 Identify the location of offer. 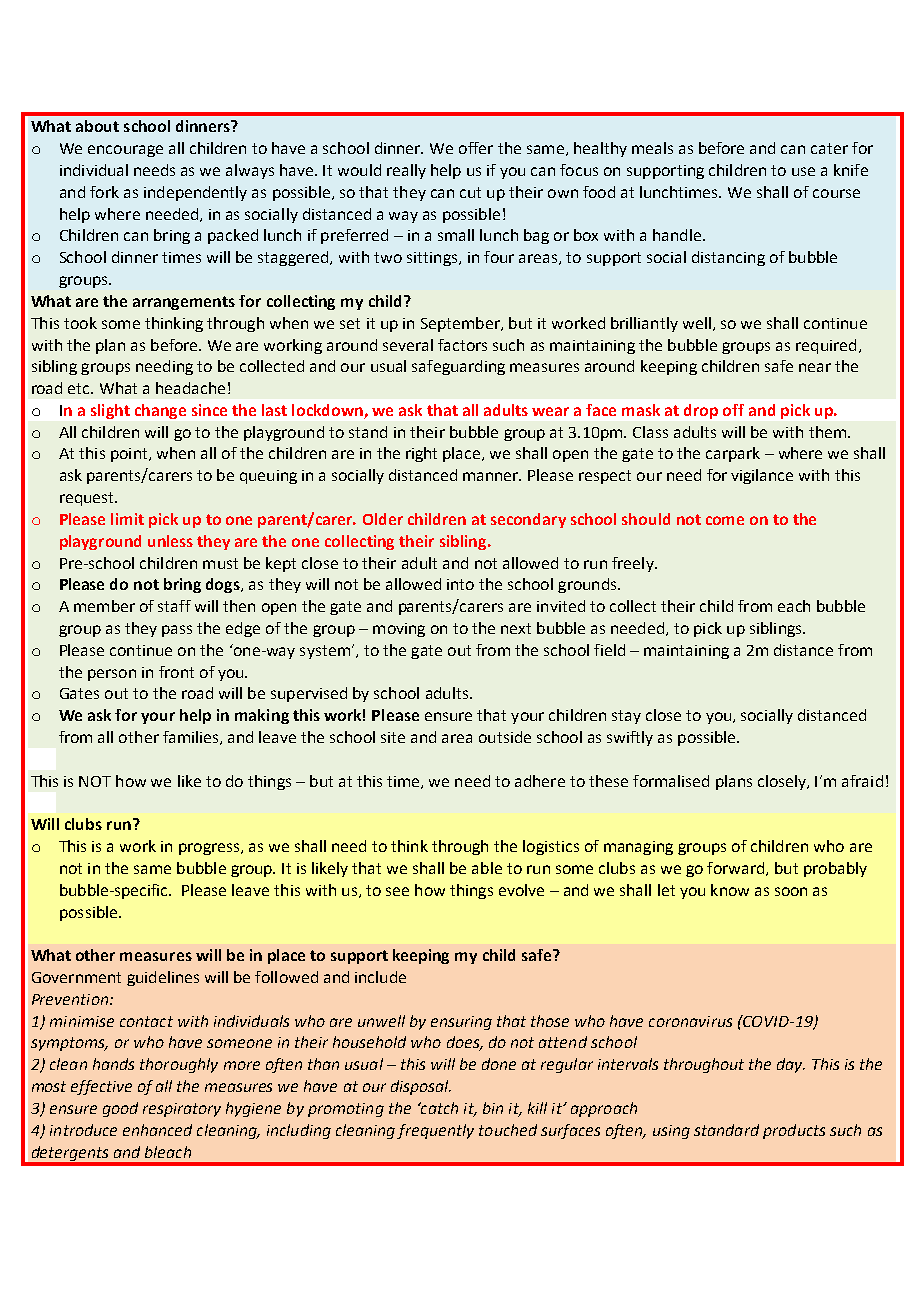
(476, 148).
